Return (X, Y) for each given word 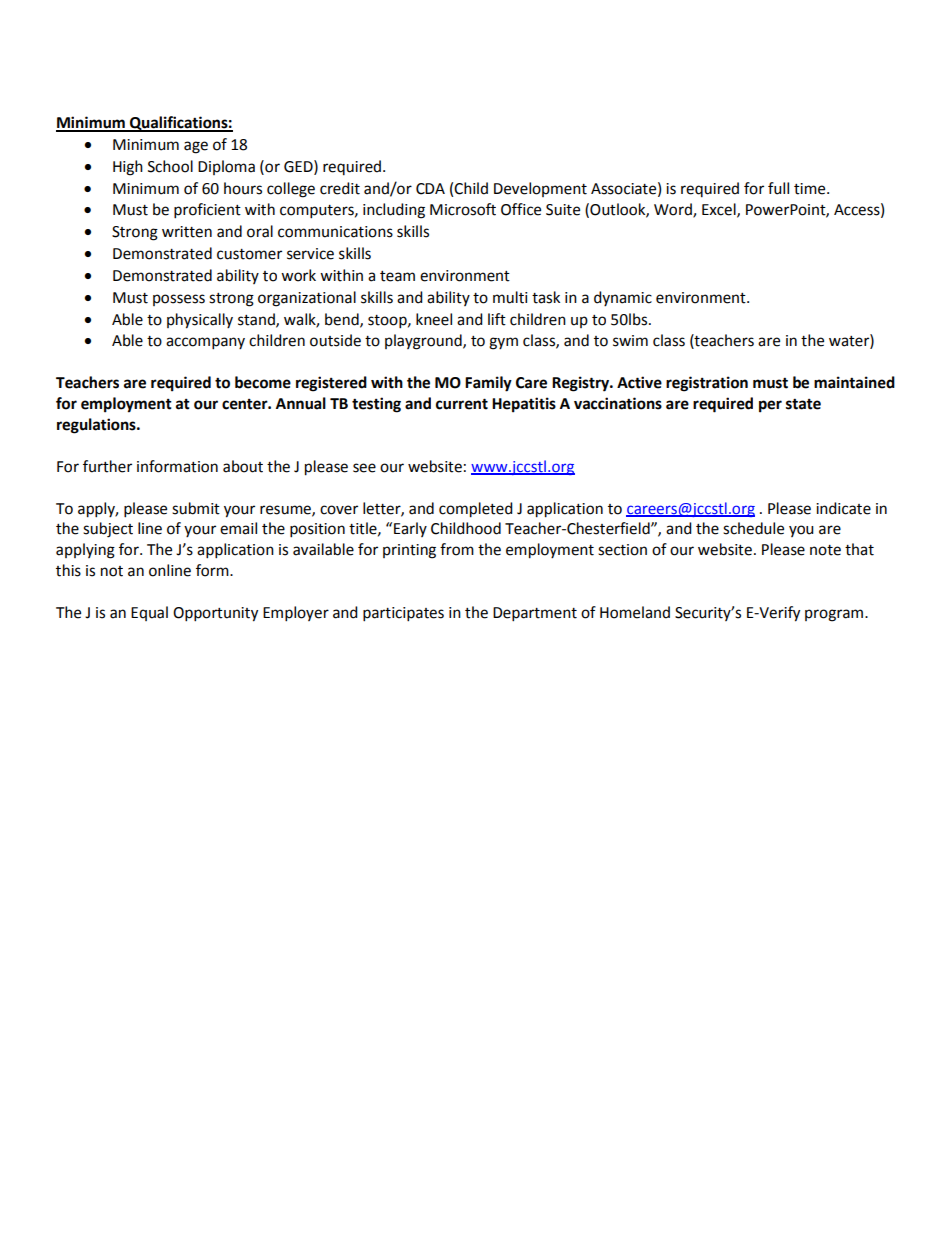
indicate (843, 508)
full (778, 188)
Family (488, 384)
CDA (430, 189)
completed (476, 510)
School (170, 166)
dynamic (623, 298)
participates (403, 614)
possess (179, 300)
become (263, 382)
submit (196, 508)
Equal (149, 613)
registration (707, 384)
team (397, 276)
